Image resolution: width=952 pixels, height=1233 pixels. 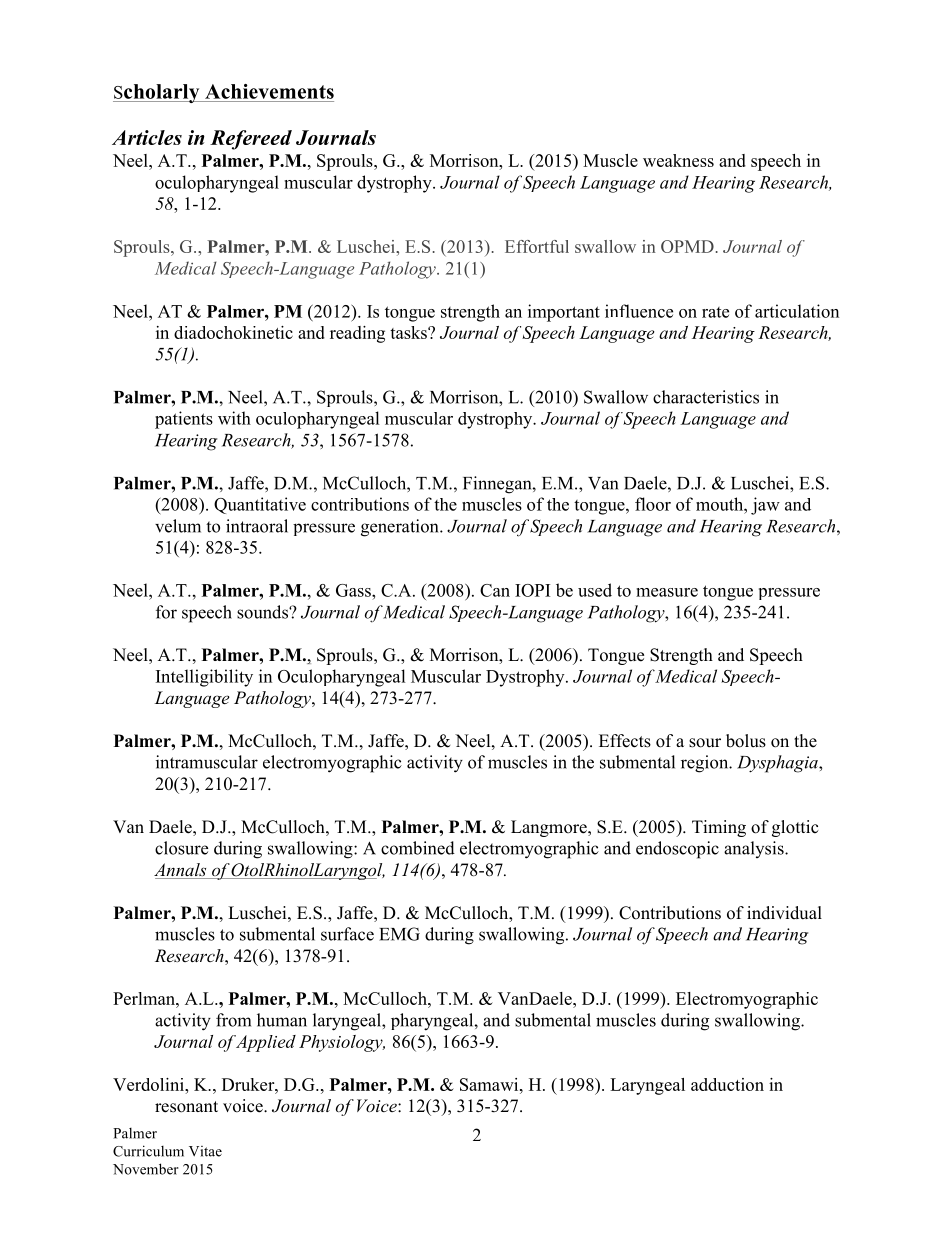 What do you see at coordinates (342, 1043) in the screenshot?
I see `Physiology` at bounding box center [342, 1043].
